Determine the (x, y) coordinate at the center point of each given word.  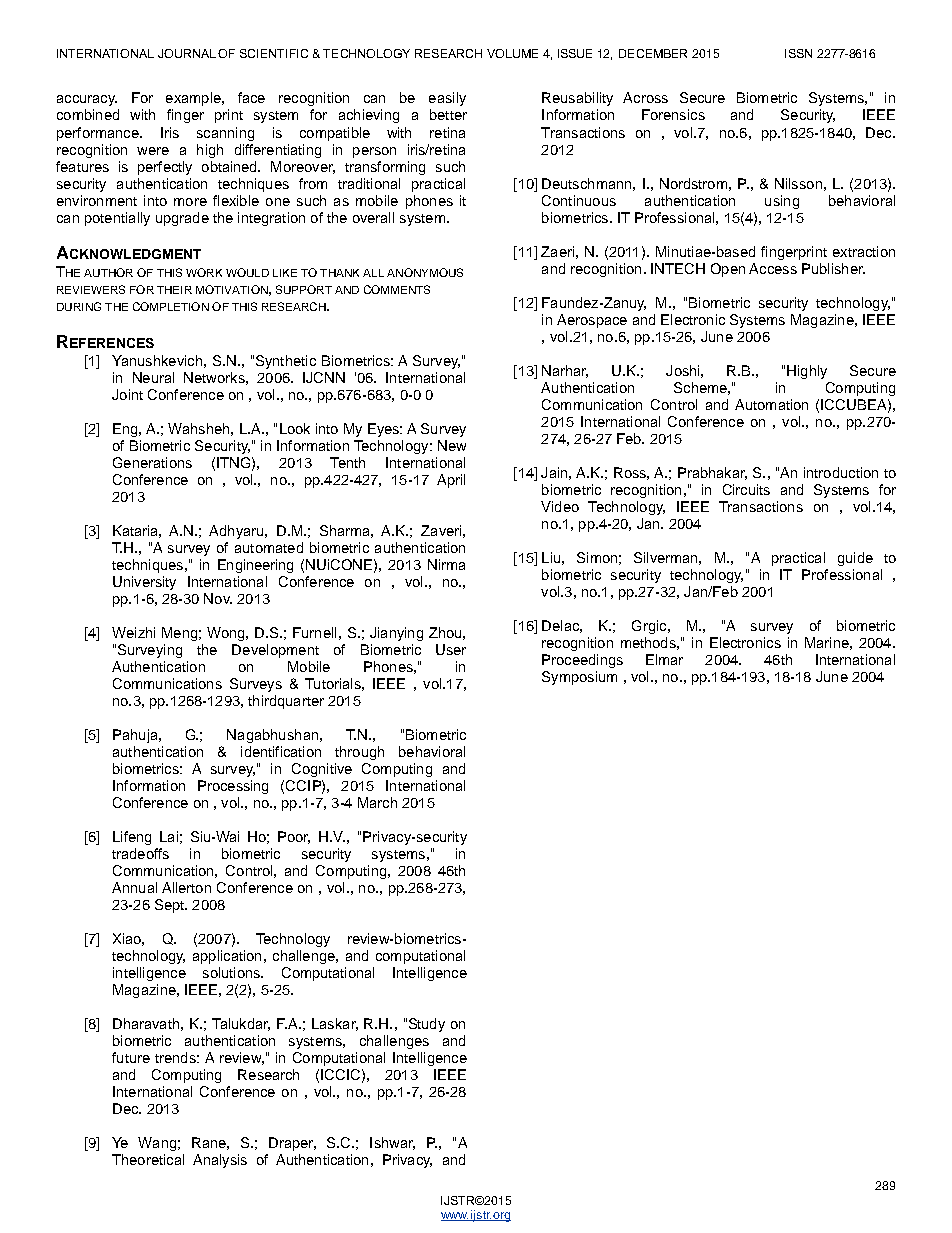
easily (447, 99)
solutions (232, 972)
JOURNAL (187, 53)
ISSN (798, 53)
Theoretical (148, 1159)
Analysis (220, 1161)
